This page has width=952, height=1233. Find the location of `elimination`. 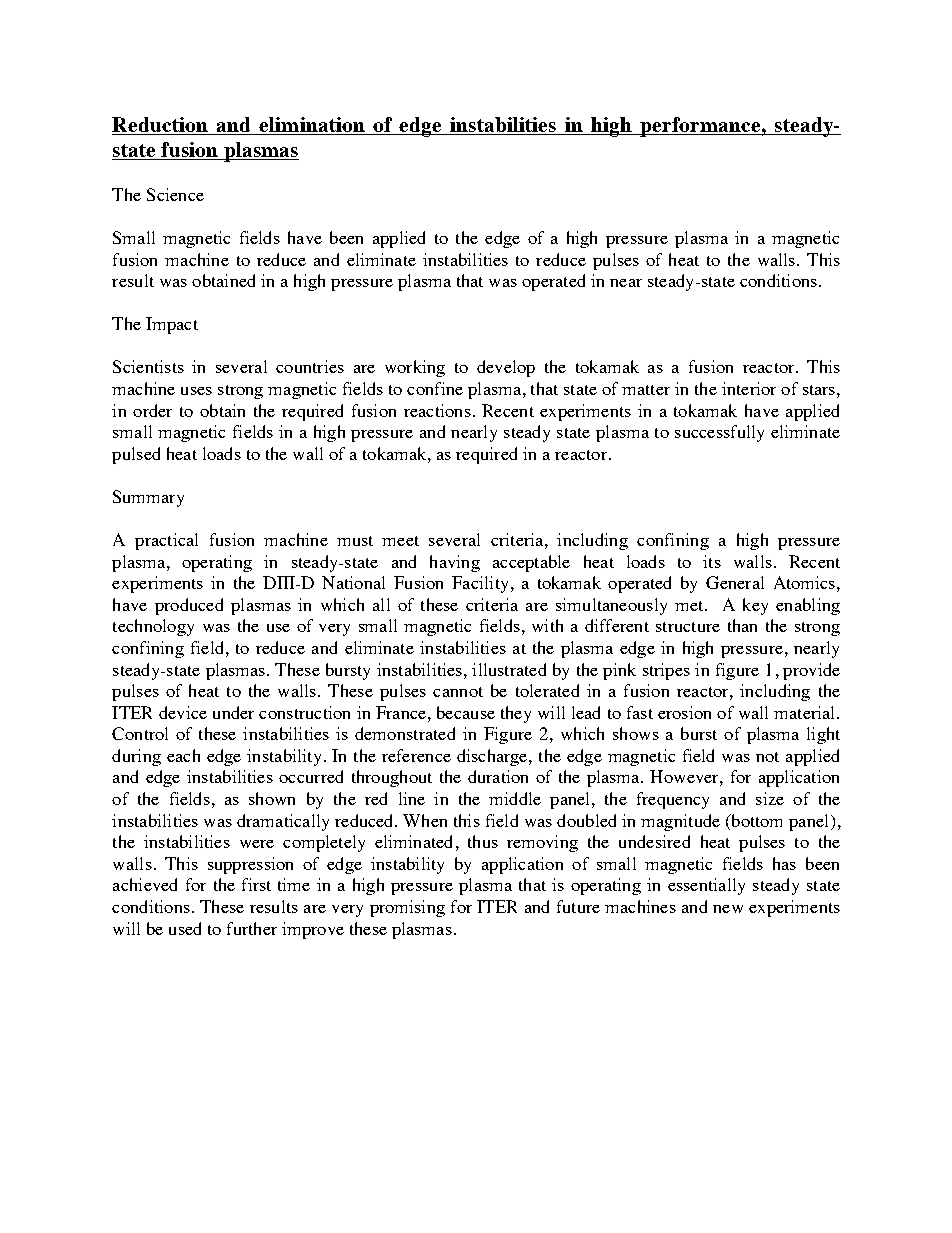

elimination is located at coordinates (312, 126).
